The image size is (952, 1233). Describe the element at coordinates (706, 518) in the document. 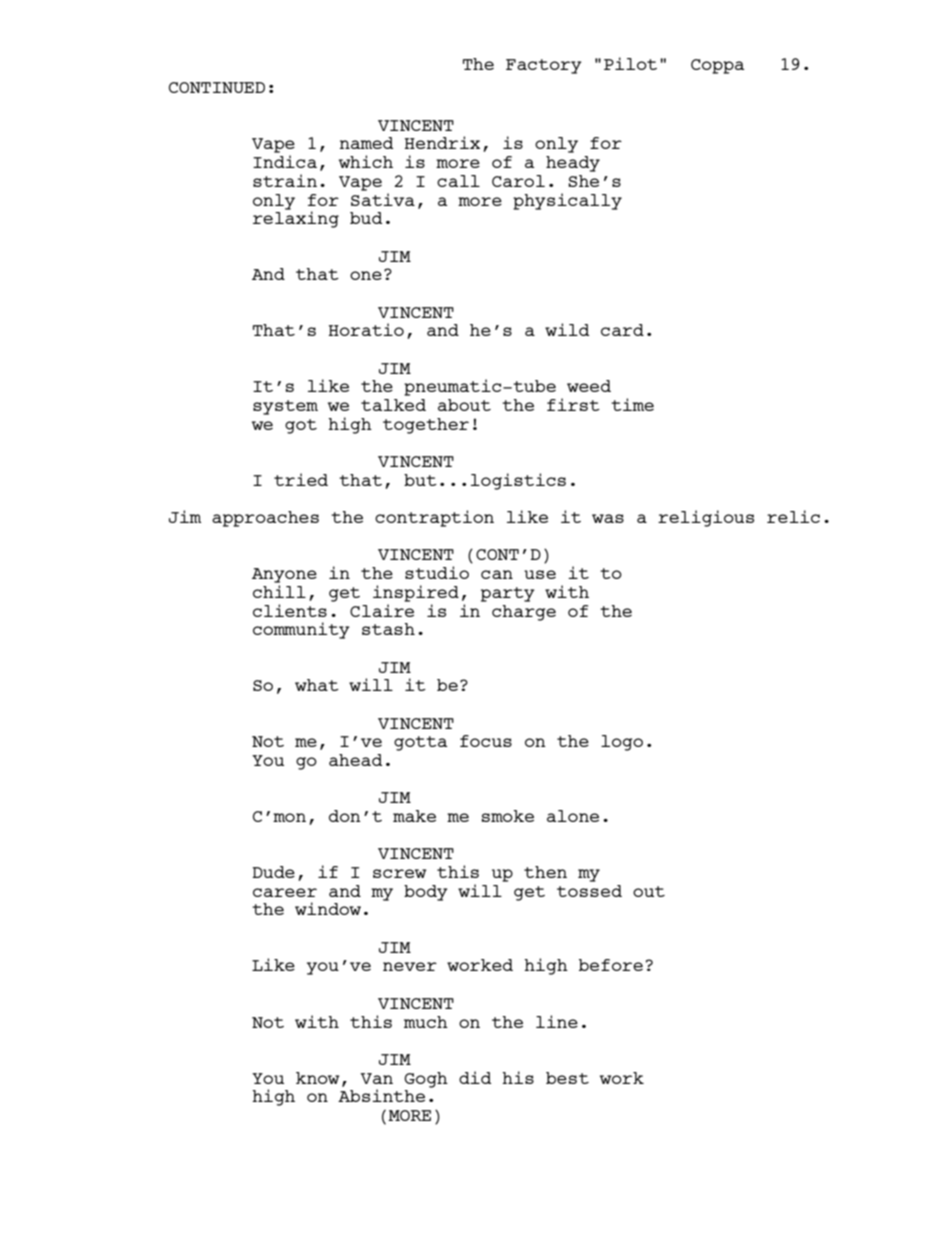

I see `religious` at that location.
